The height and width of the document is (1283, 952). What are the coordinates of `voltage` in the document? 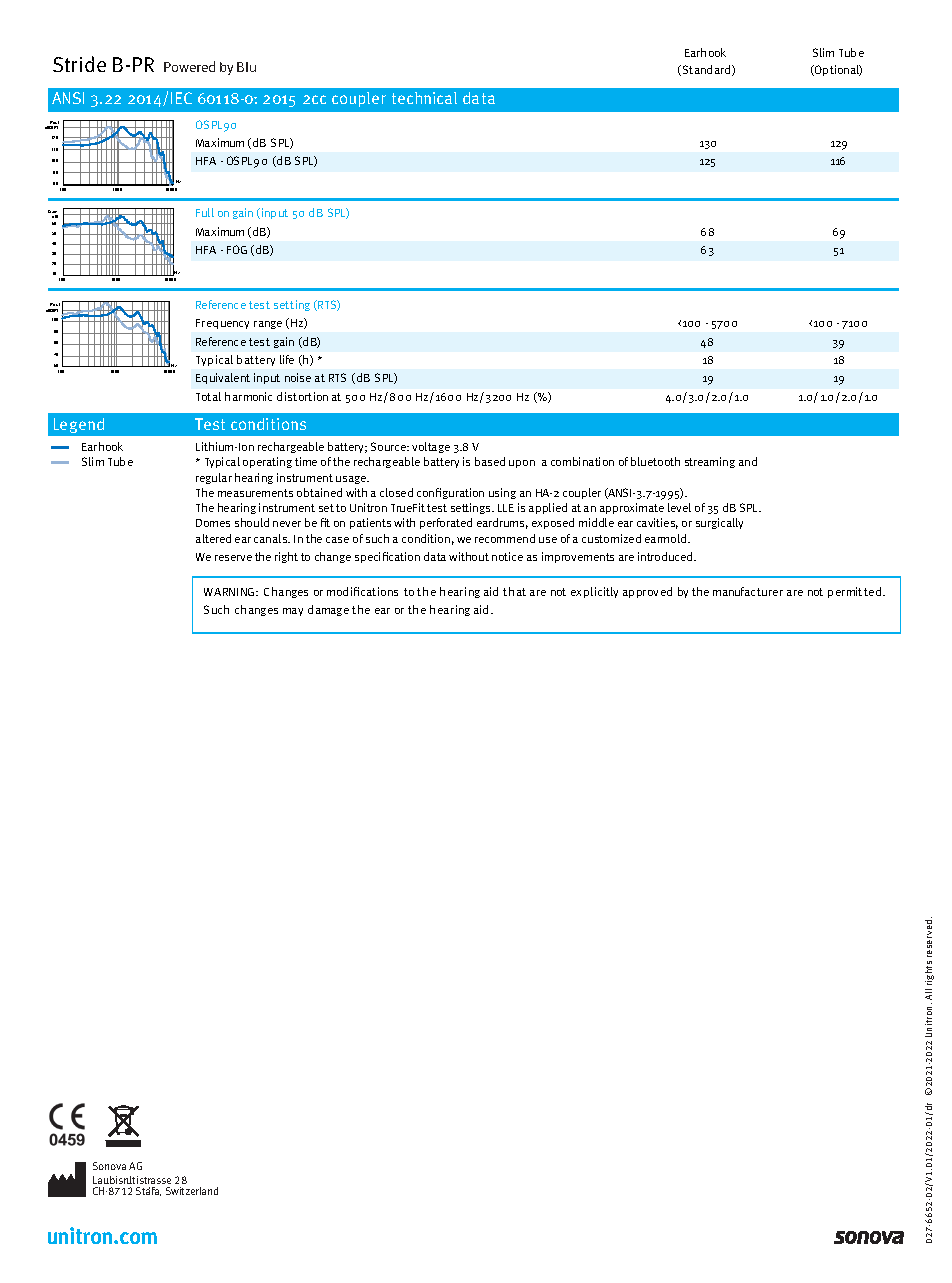 It's located at (431, 447).
